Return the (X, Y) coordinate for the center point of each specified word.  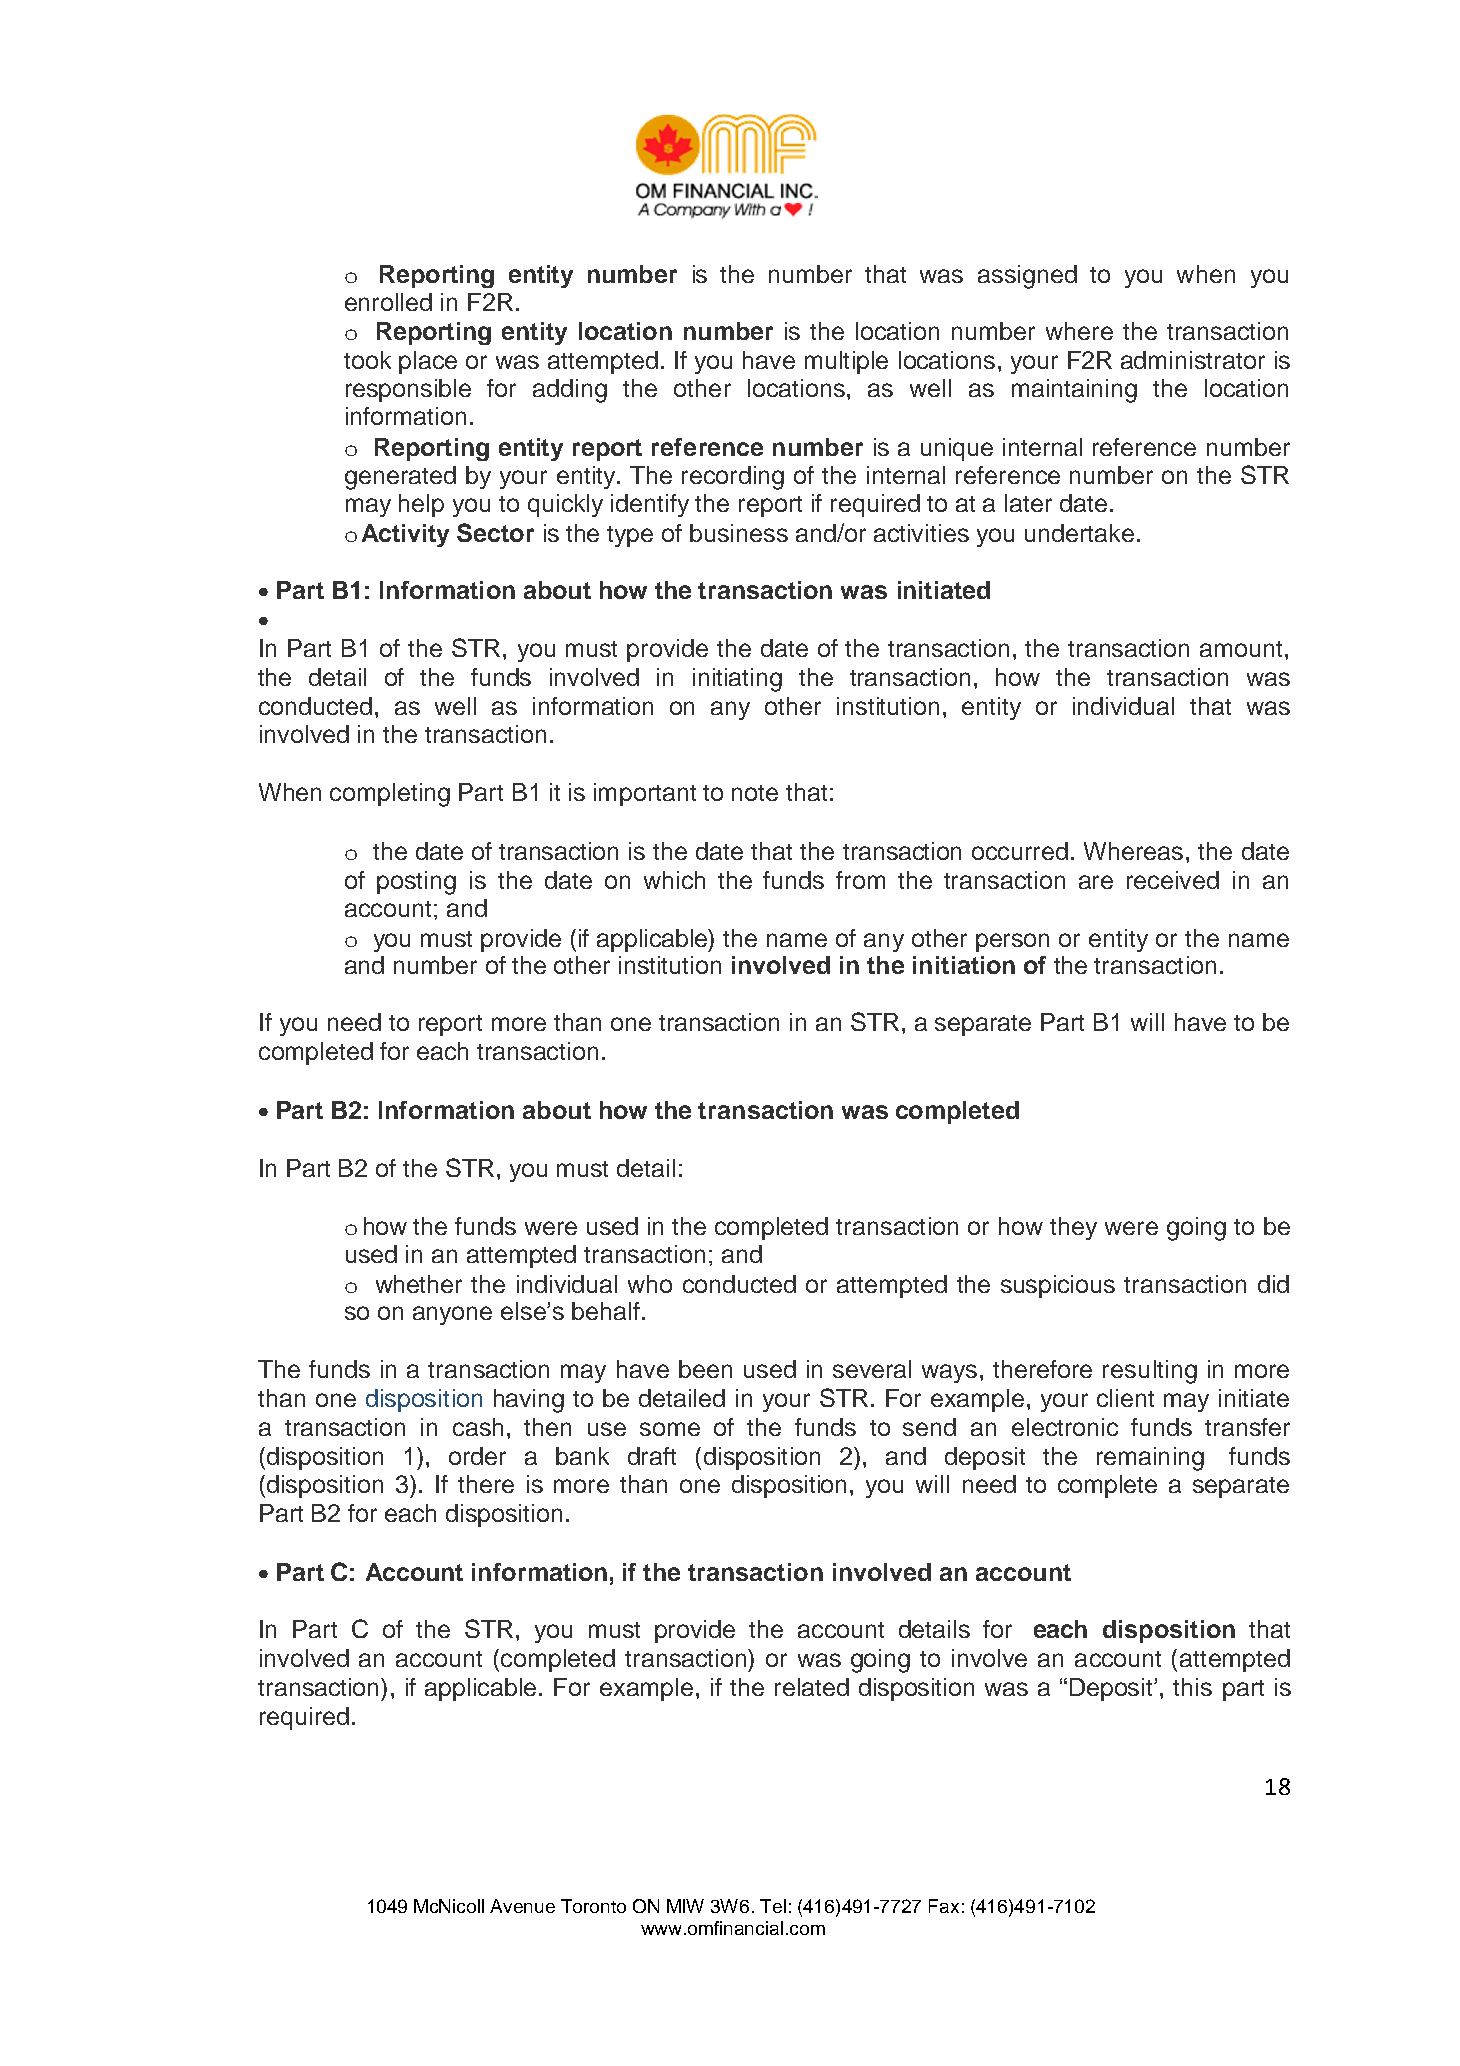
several (872, 1369)
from (860, 880)
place (428, 362)
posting (416, 883)
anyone (452, 1315)
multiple (846, 362)
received (1173, 880)
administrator (1193, 360)
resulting (1150, 1372)
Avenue (522, 1906)
